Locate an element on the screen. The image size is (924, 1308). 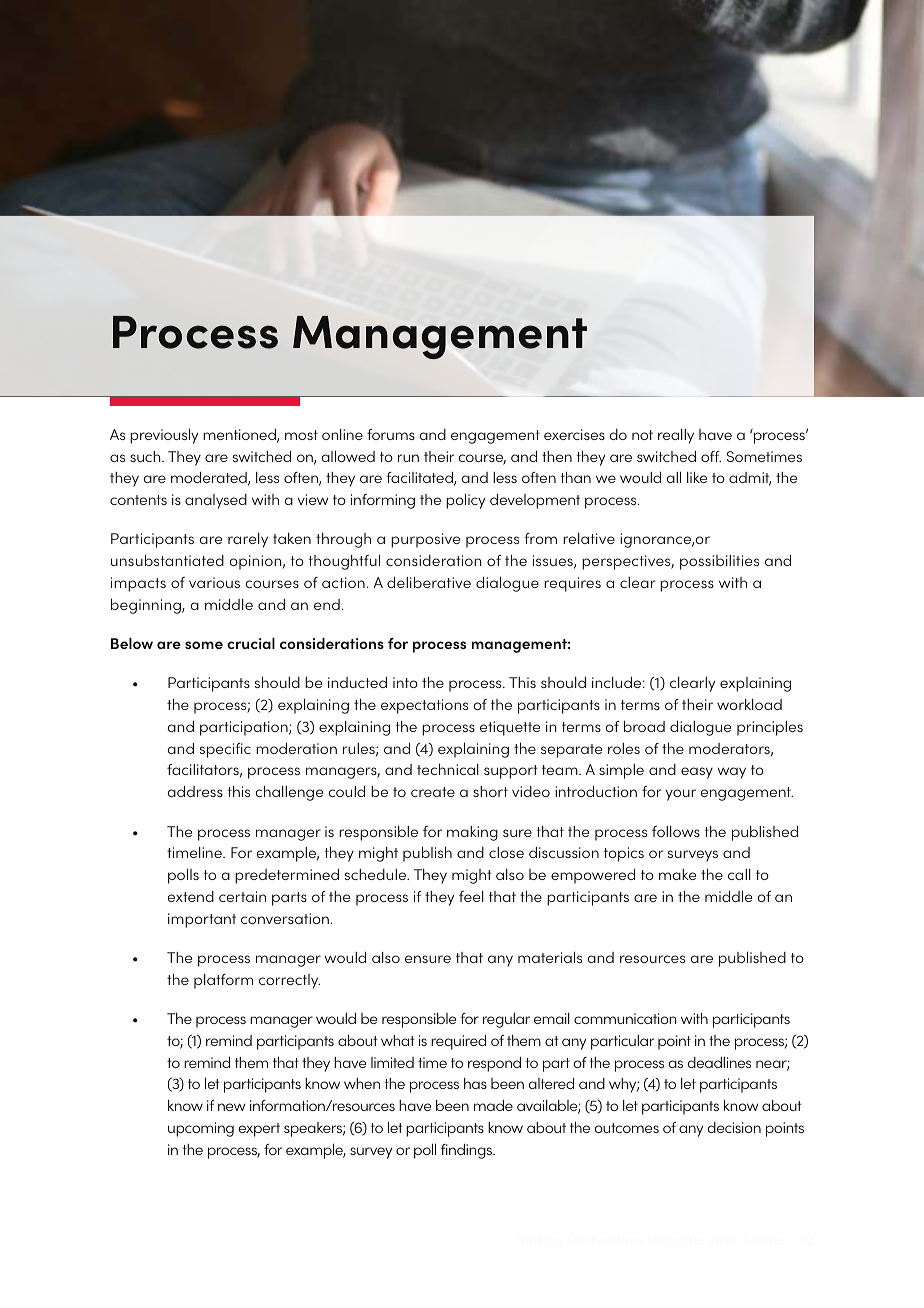
upcoming is located at coordinates (201, 1129).
